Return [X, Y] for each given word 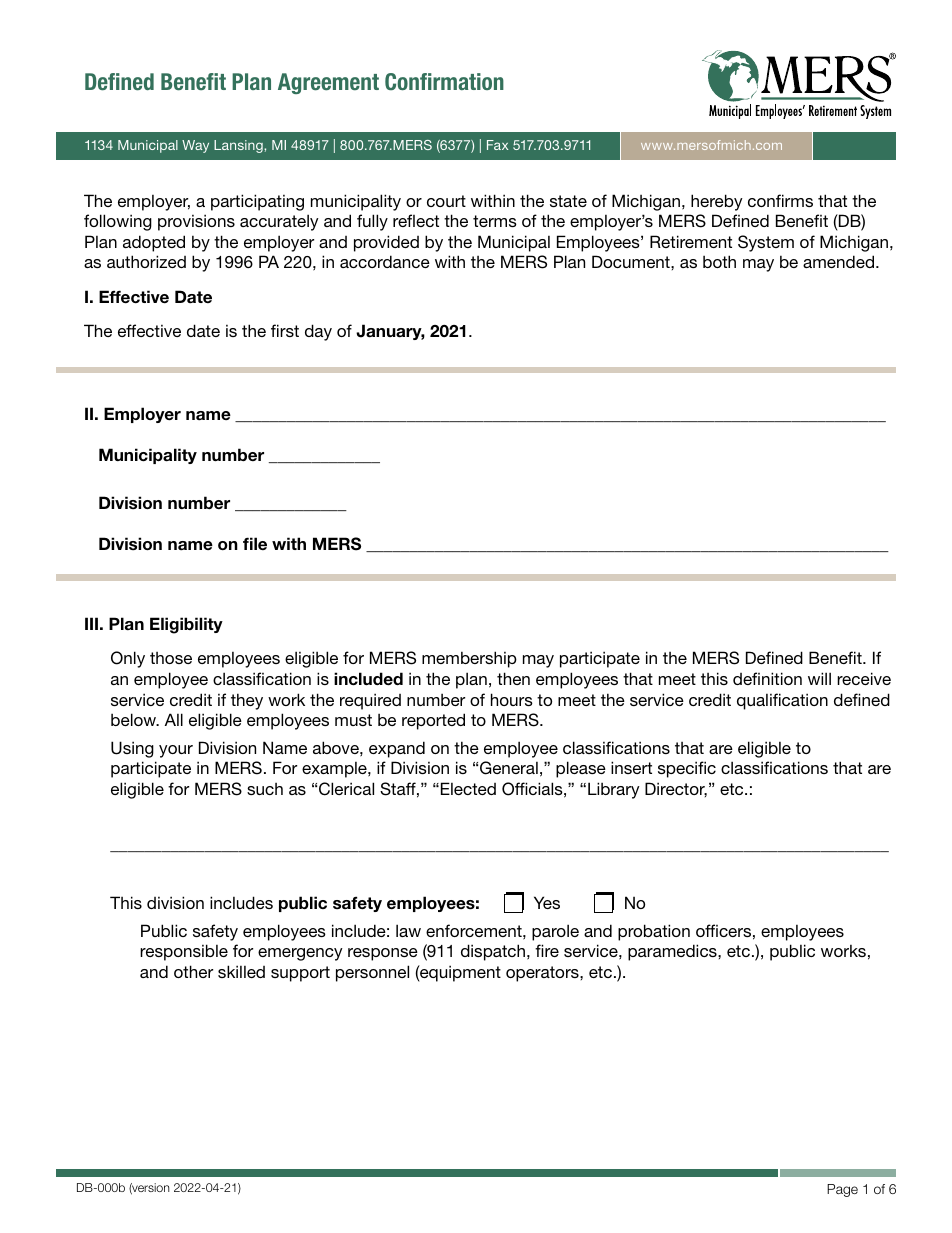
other [193, 971]
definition [767, 678]
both [719, 261]
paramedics [673, 952]
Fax [497, 145]
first [285, 330]
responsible [184, 952]
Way [195, 146]
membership [469, 659]
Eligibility [186, 625]
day [318, 332]
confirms [780, 200]
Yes [547, 902]
